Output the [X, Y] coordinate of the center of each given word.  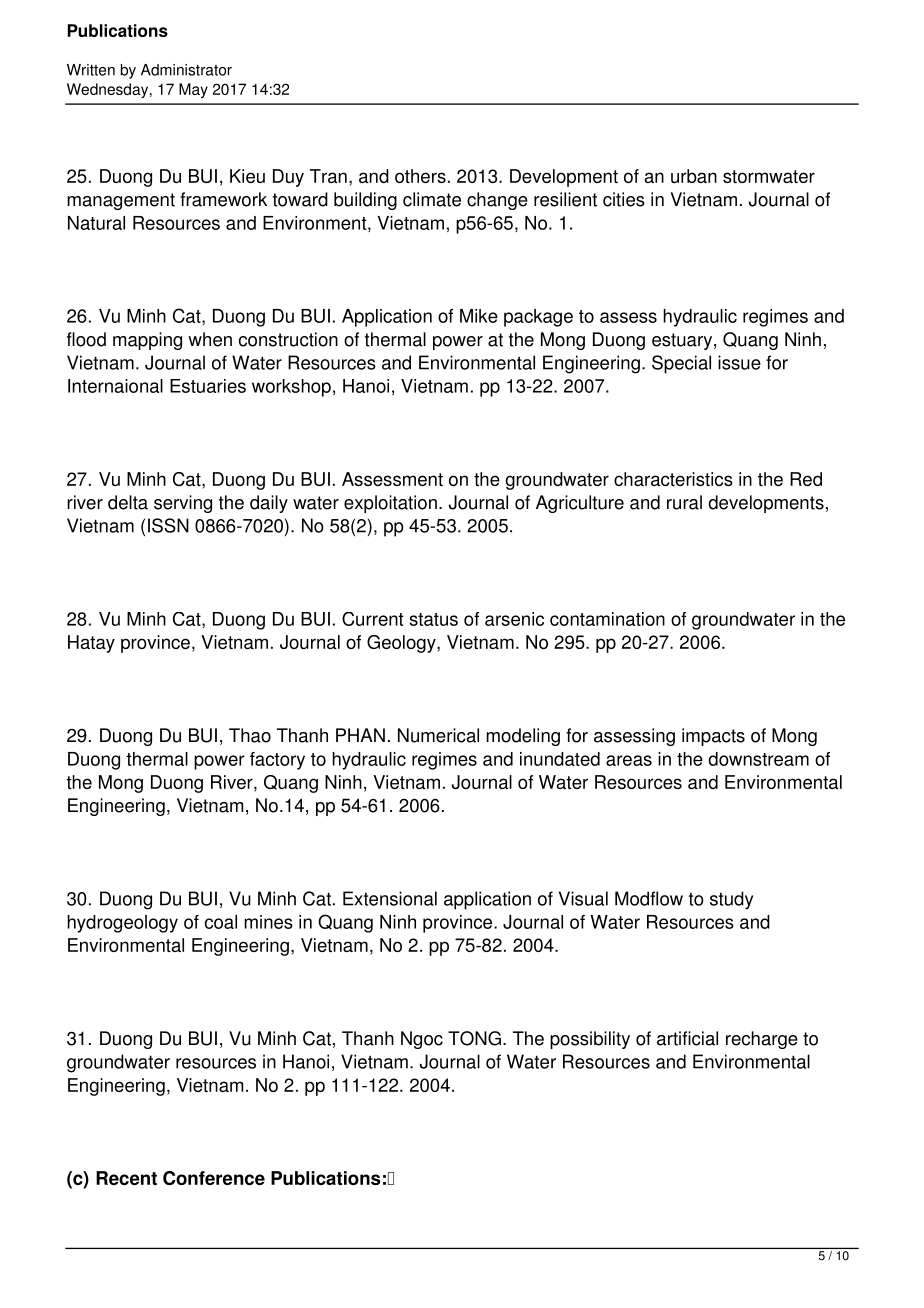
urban [694, 176]
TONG [474, 1038]
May [193, 90]
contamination [607, 619]
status [433, 619]
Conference [214, 1178]
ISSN [168, 525]
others [420, 176]
